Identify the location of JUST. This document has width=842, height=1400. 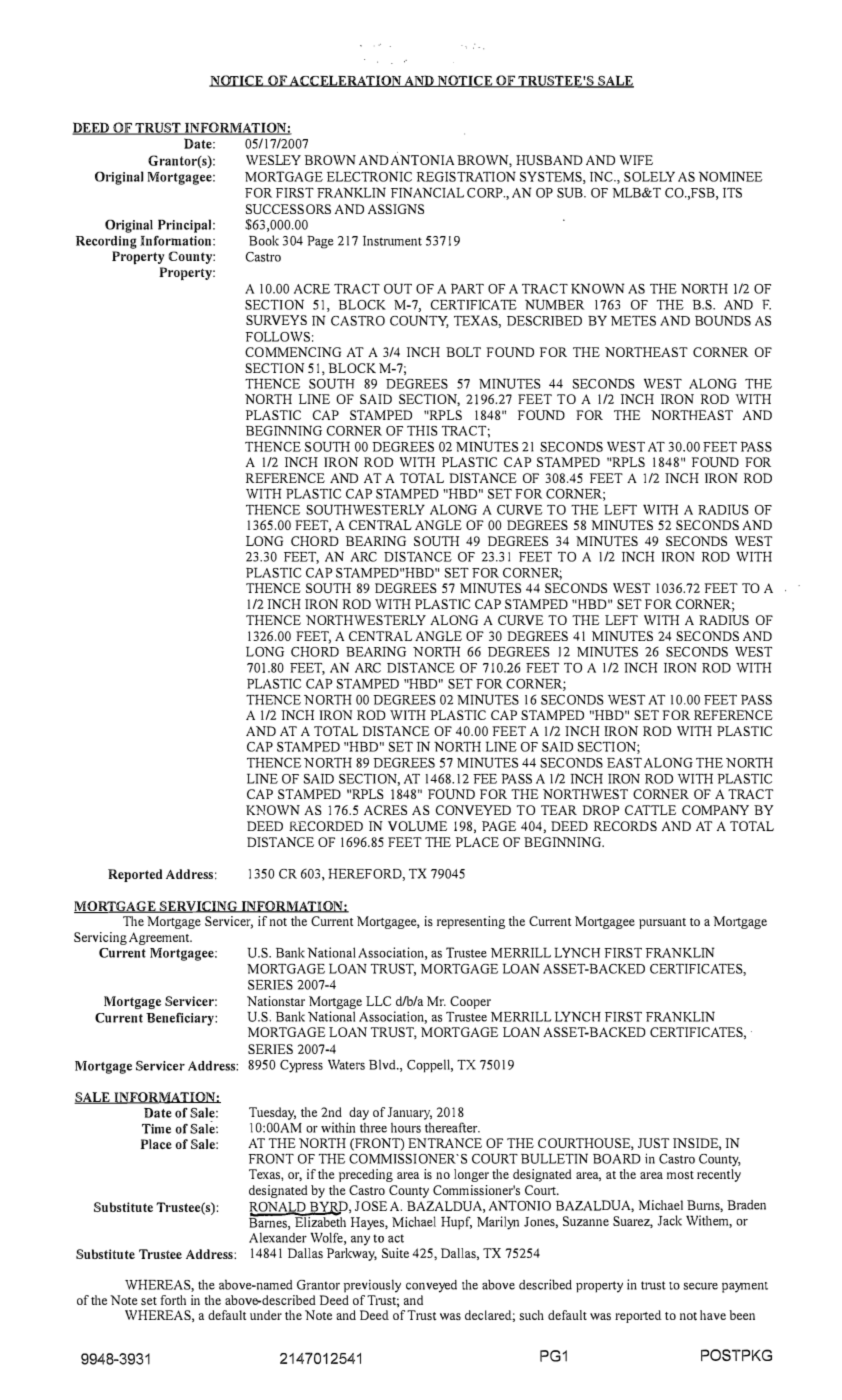
(653, 1143).
